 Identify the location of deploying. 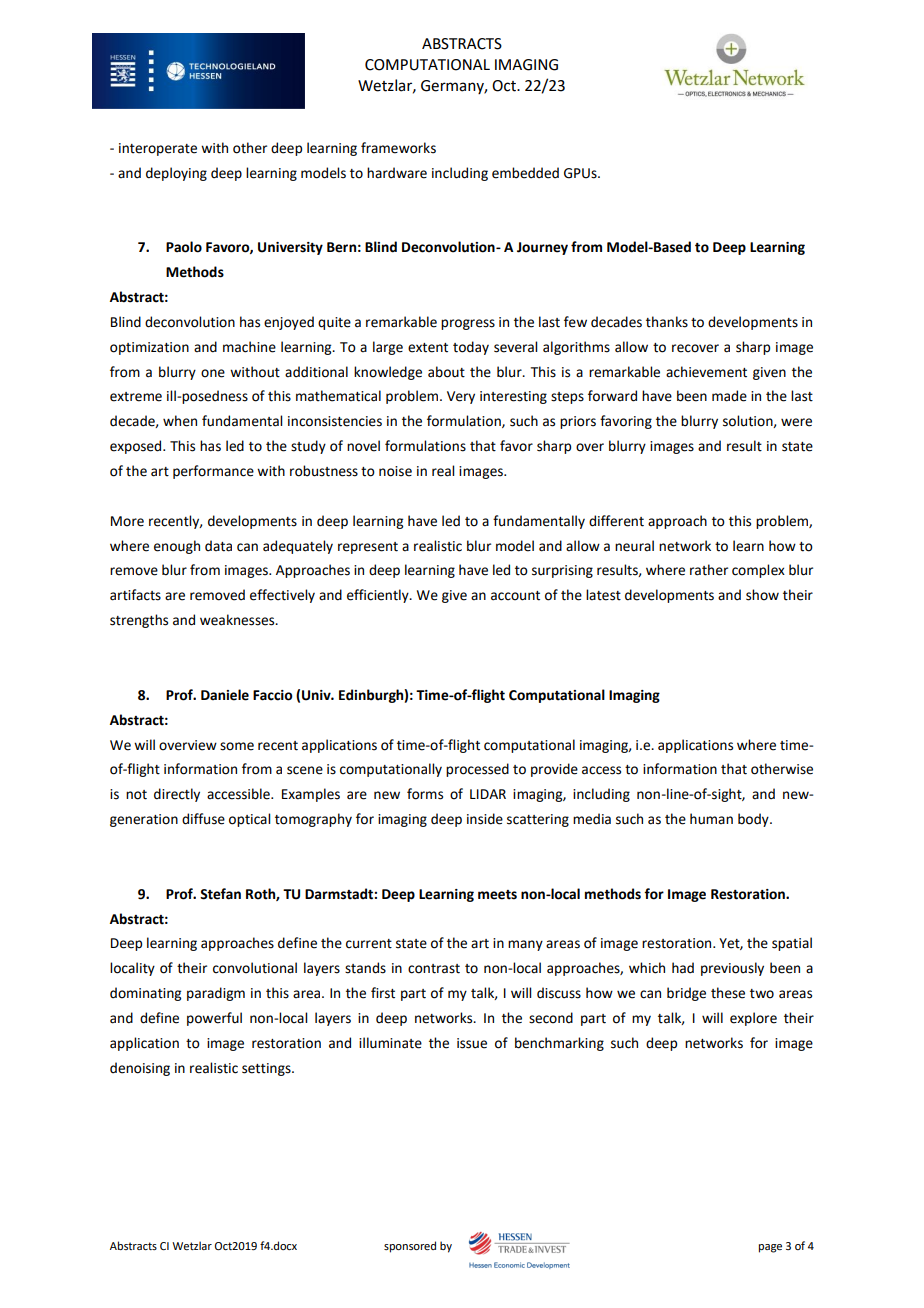
(176, 174).
